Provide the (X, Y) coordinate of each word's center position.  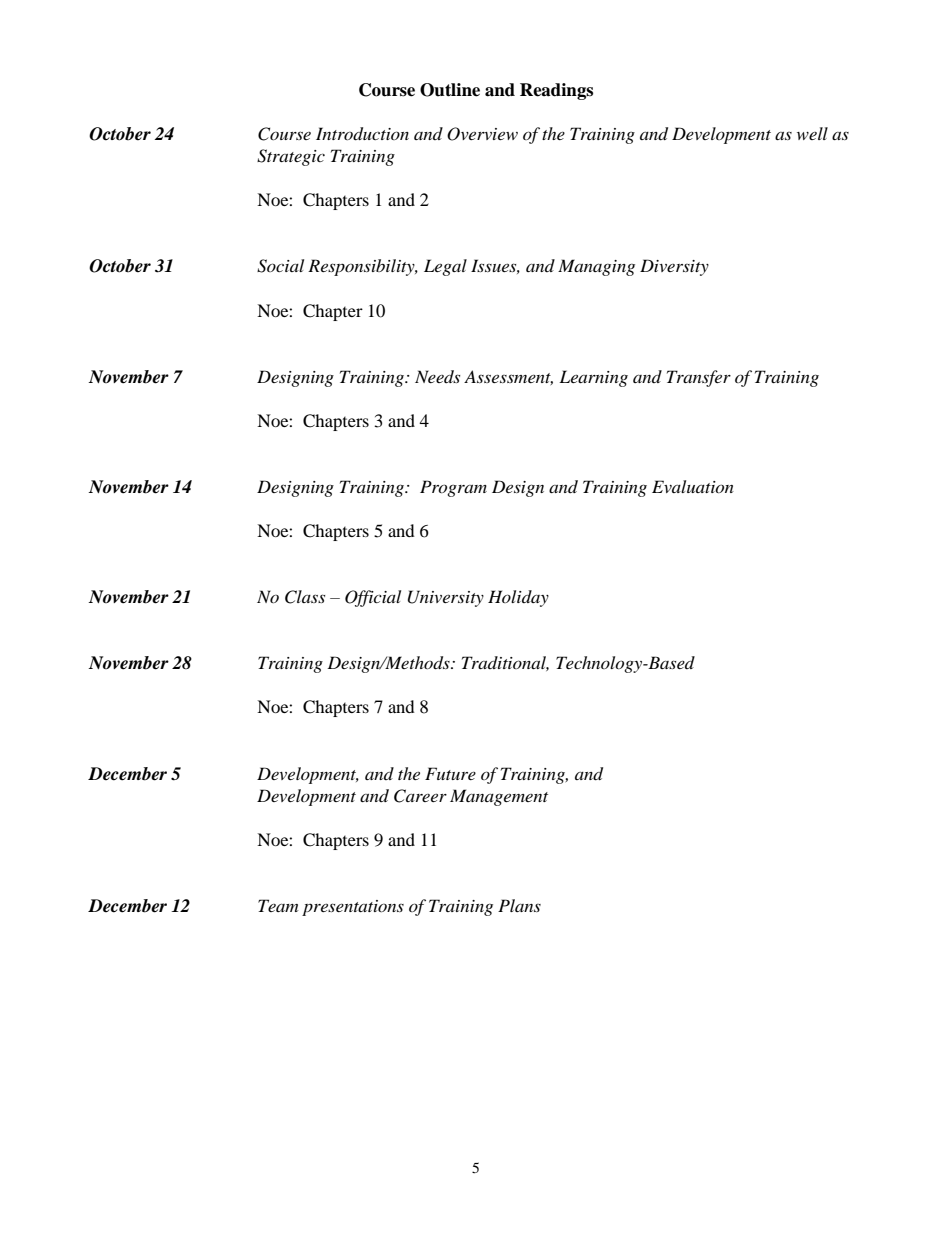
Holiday (518, 598)
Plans (519, 905)
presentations (353, 908)
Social (280, 266)
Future (450, 773)
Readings (556, 91)
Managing (596, 267)
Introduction (362, 134)
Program (453, 488)
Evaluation (693, 486)
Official (373, 598)
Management (499, 797)
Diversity (674, 267)
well (812, 133)
